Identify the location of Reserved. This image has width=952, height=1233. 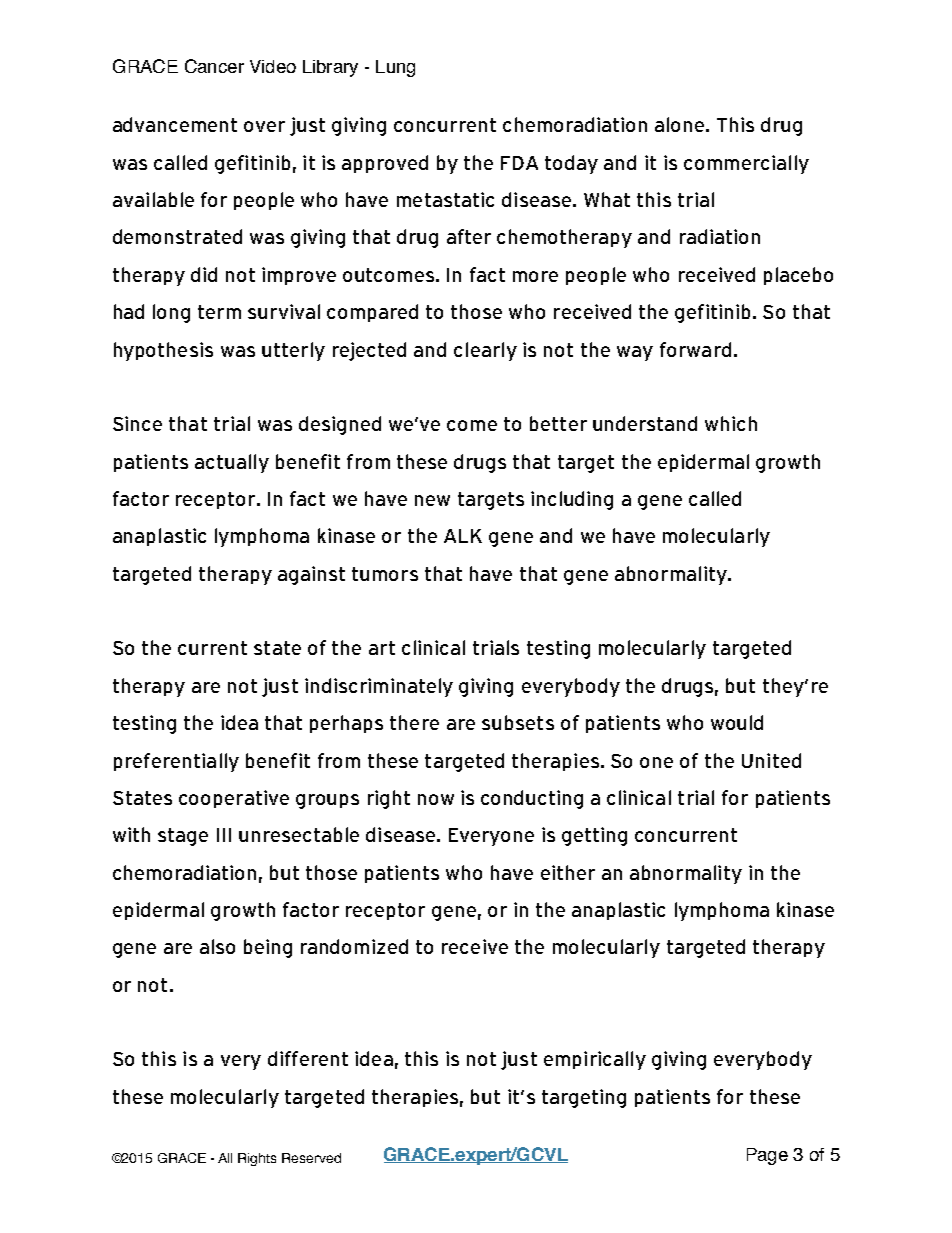
(311, 1158).
